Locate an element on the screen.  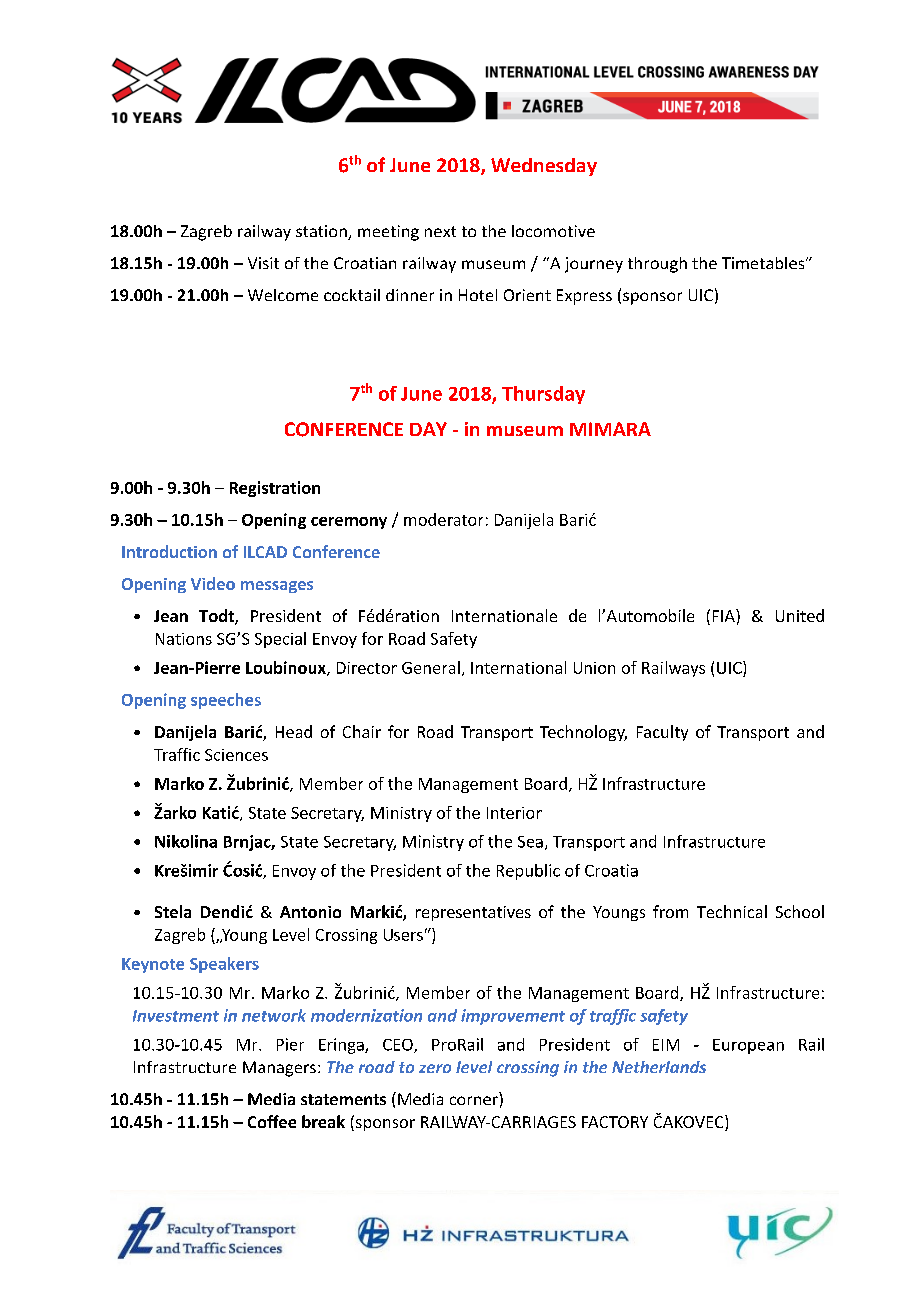
General is located at coordinates (431, 667).
